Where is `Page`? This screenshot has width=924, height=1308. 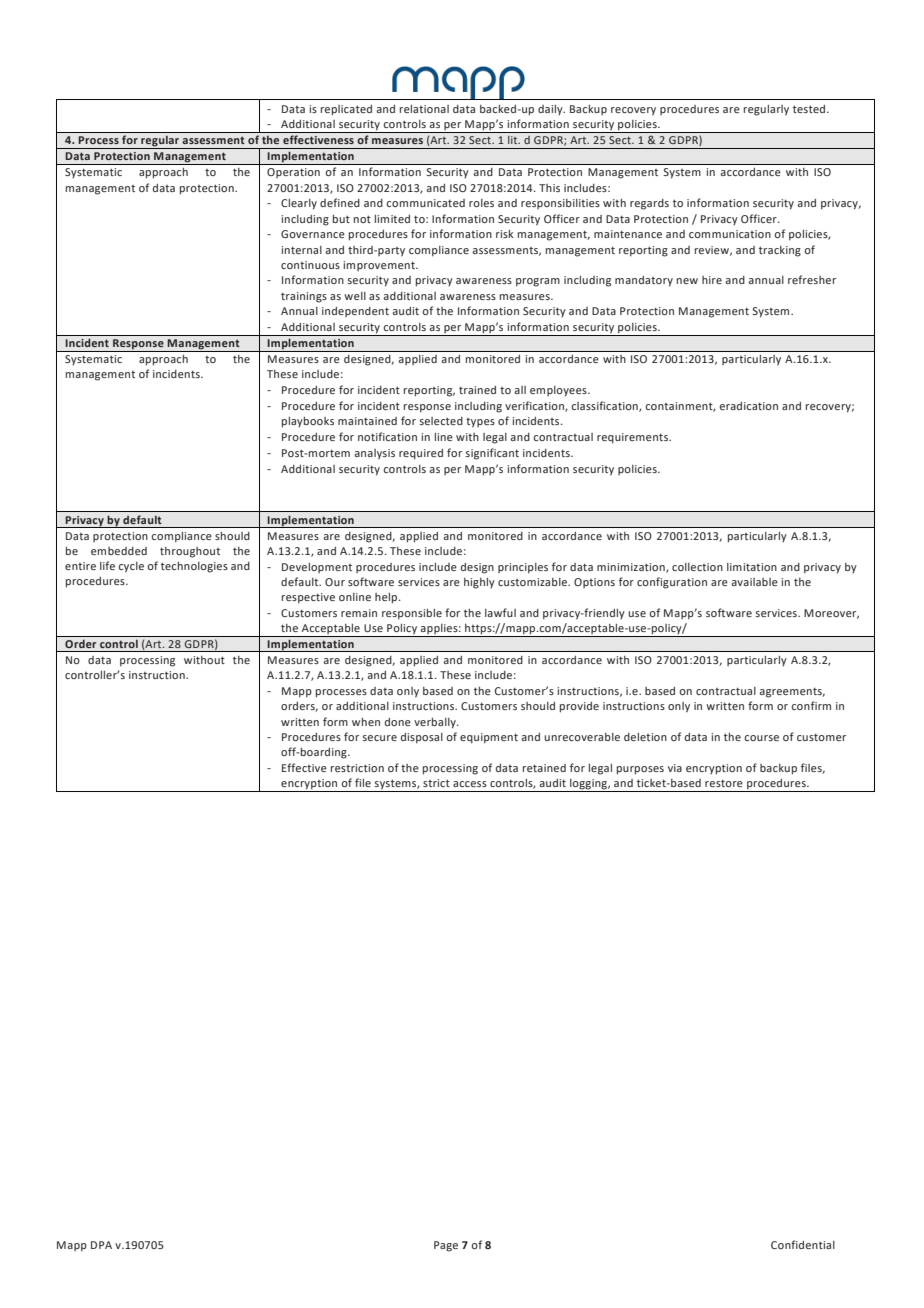
Page is located at coordinates (446, 1246).
